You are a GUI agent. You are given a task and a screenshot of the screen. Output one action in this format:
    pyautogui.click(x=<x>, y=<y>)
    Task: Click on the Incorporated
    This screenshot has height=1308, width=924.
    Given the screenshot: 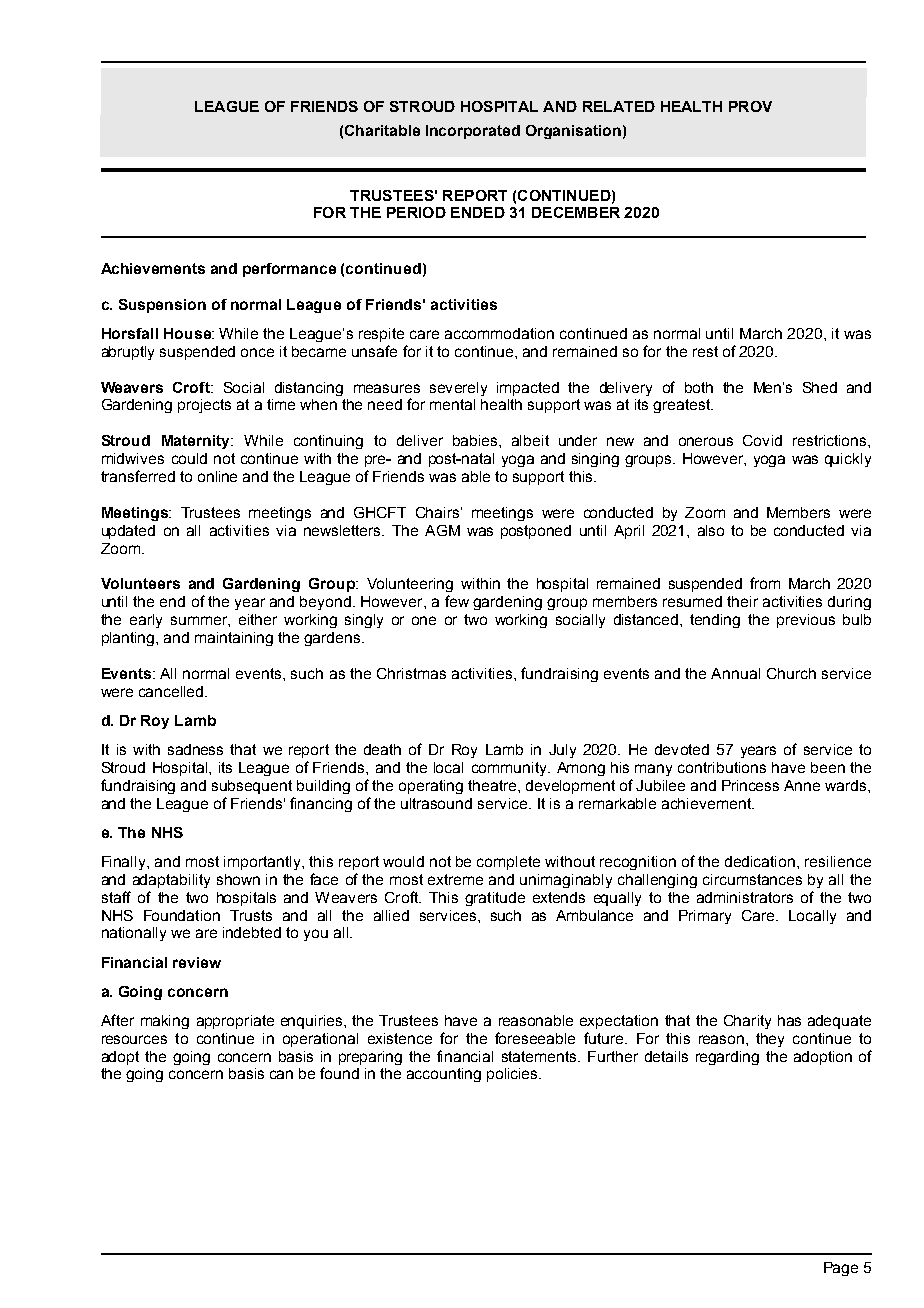 What is the action you would take?
    pyautogui.click(x=473, y=132)
